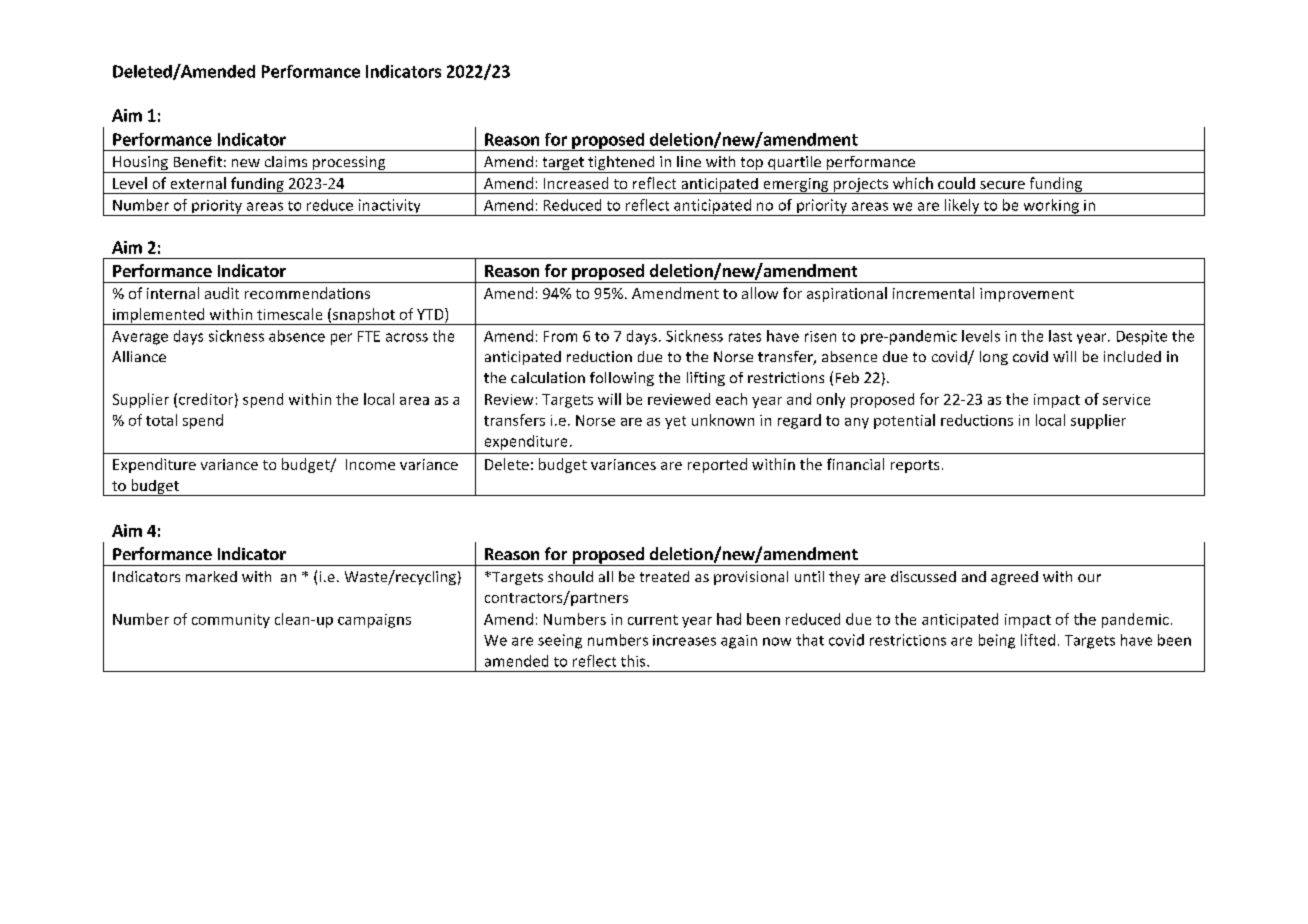 This screenshot has width=1308, height=924. What do you see at coordinates (222, 293) in the screenshot?
I see `audit` at bounding box center [222, 293].
